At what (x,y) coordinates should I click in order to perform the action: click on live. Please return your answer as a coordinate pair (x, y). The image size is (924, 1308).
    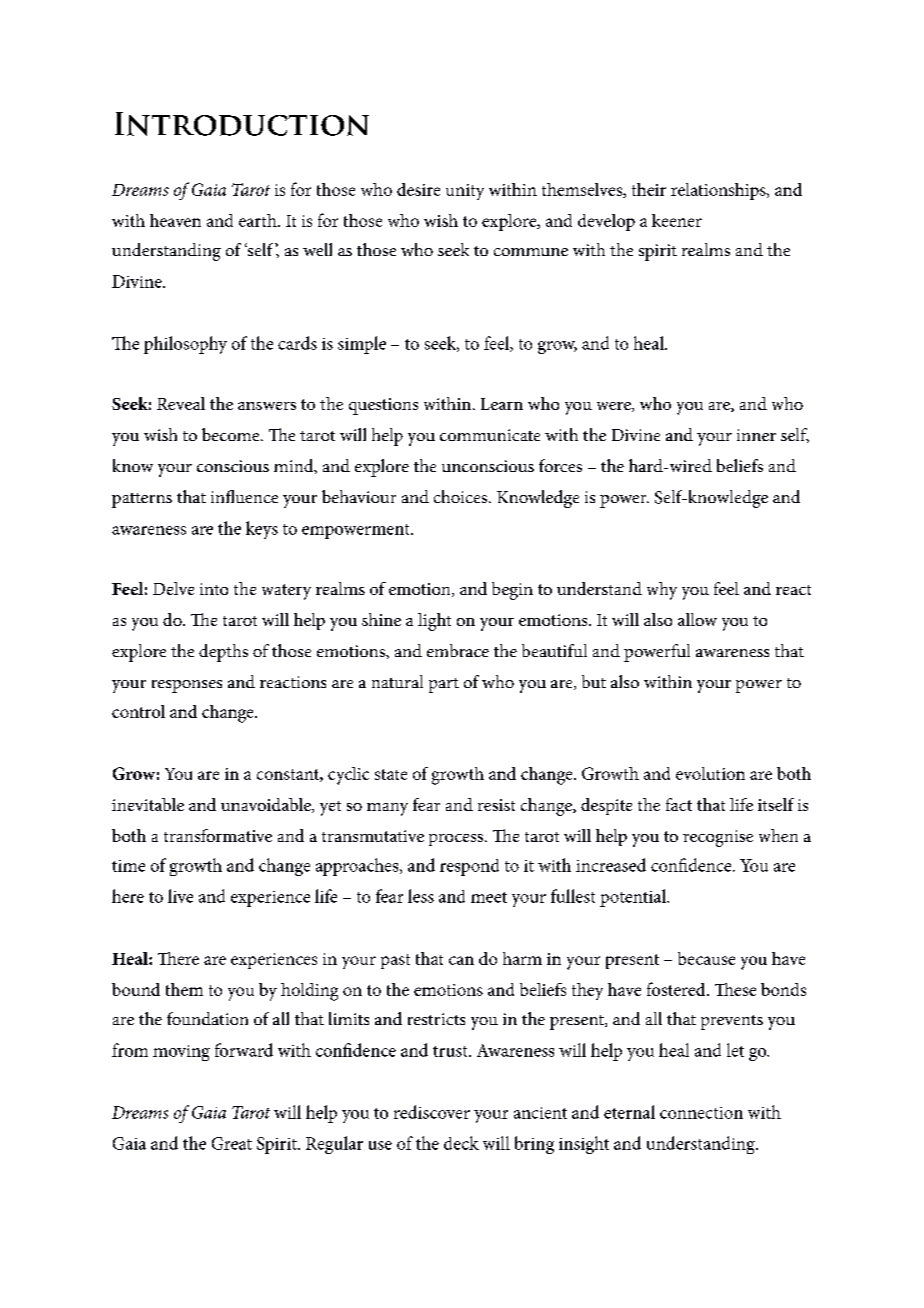
    Looking at the image, I should click on (180, 896).
